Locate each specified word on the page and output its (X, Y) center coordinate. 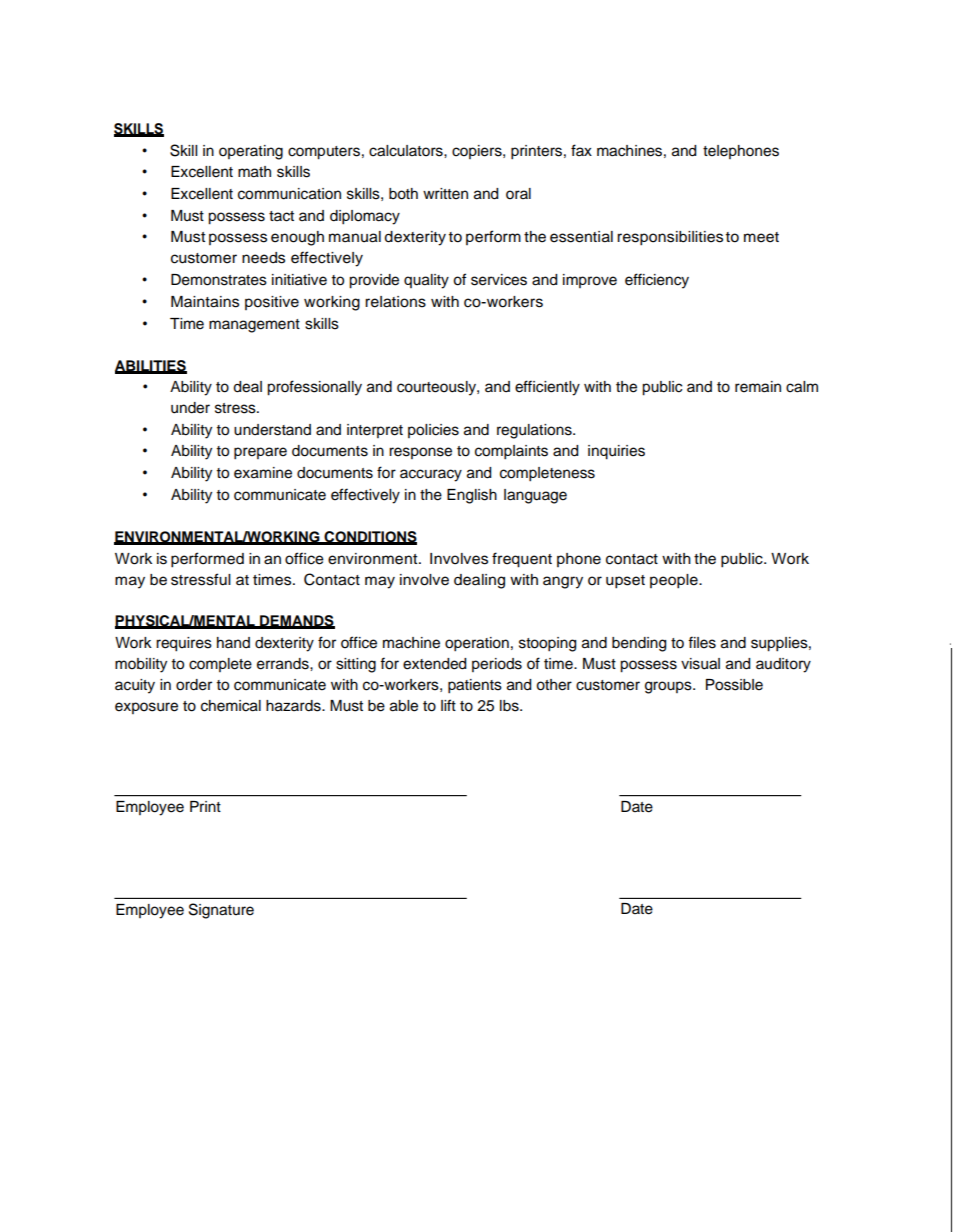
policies (433, 431)
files (702, 642)
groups (669, 687)
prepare (260, 453)
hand (233, 642)
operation (477, 644)
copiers (478, 152)
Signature (221, 911)
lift (448, 705)
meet (761, 237)
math (254, 172)
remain (758, 387)
